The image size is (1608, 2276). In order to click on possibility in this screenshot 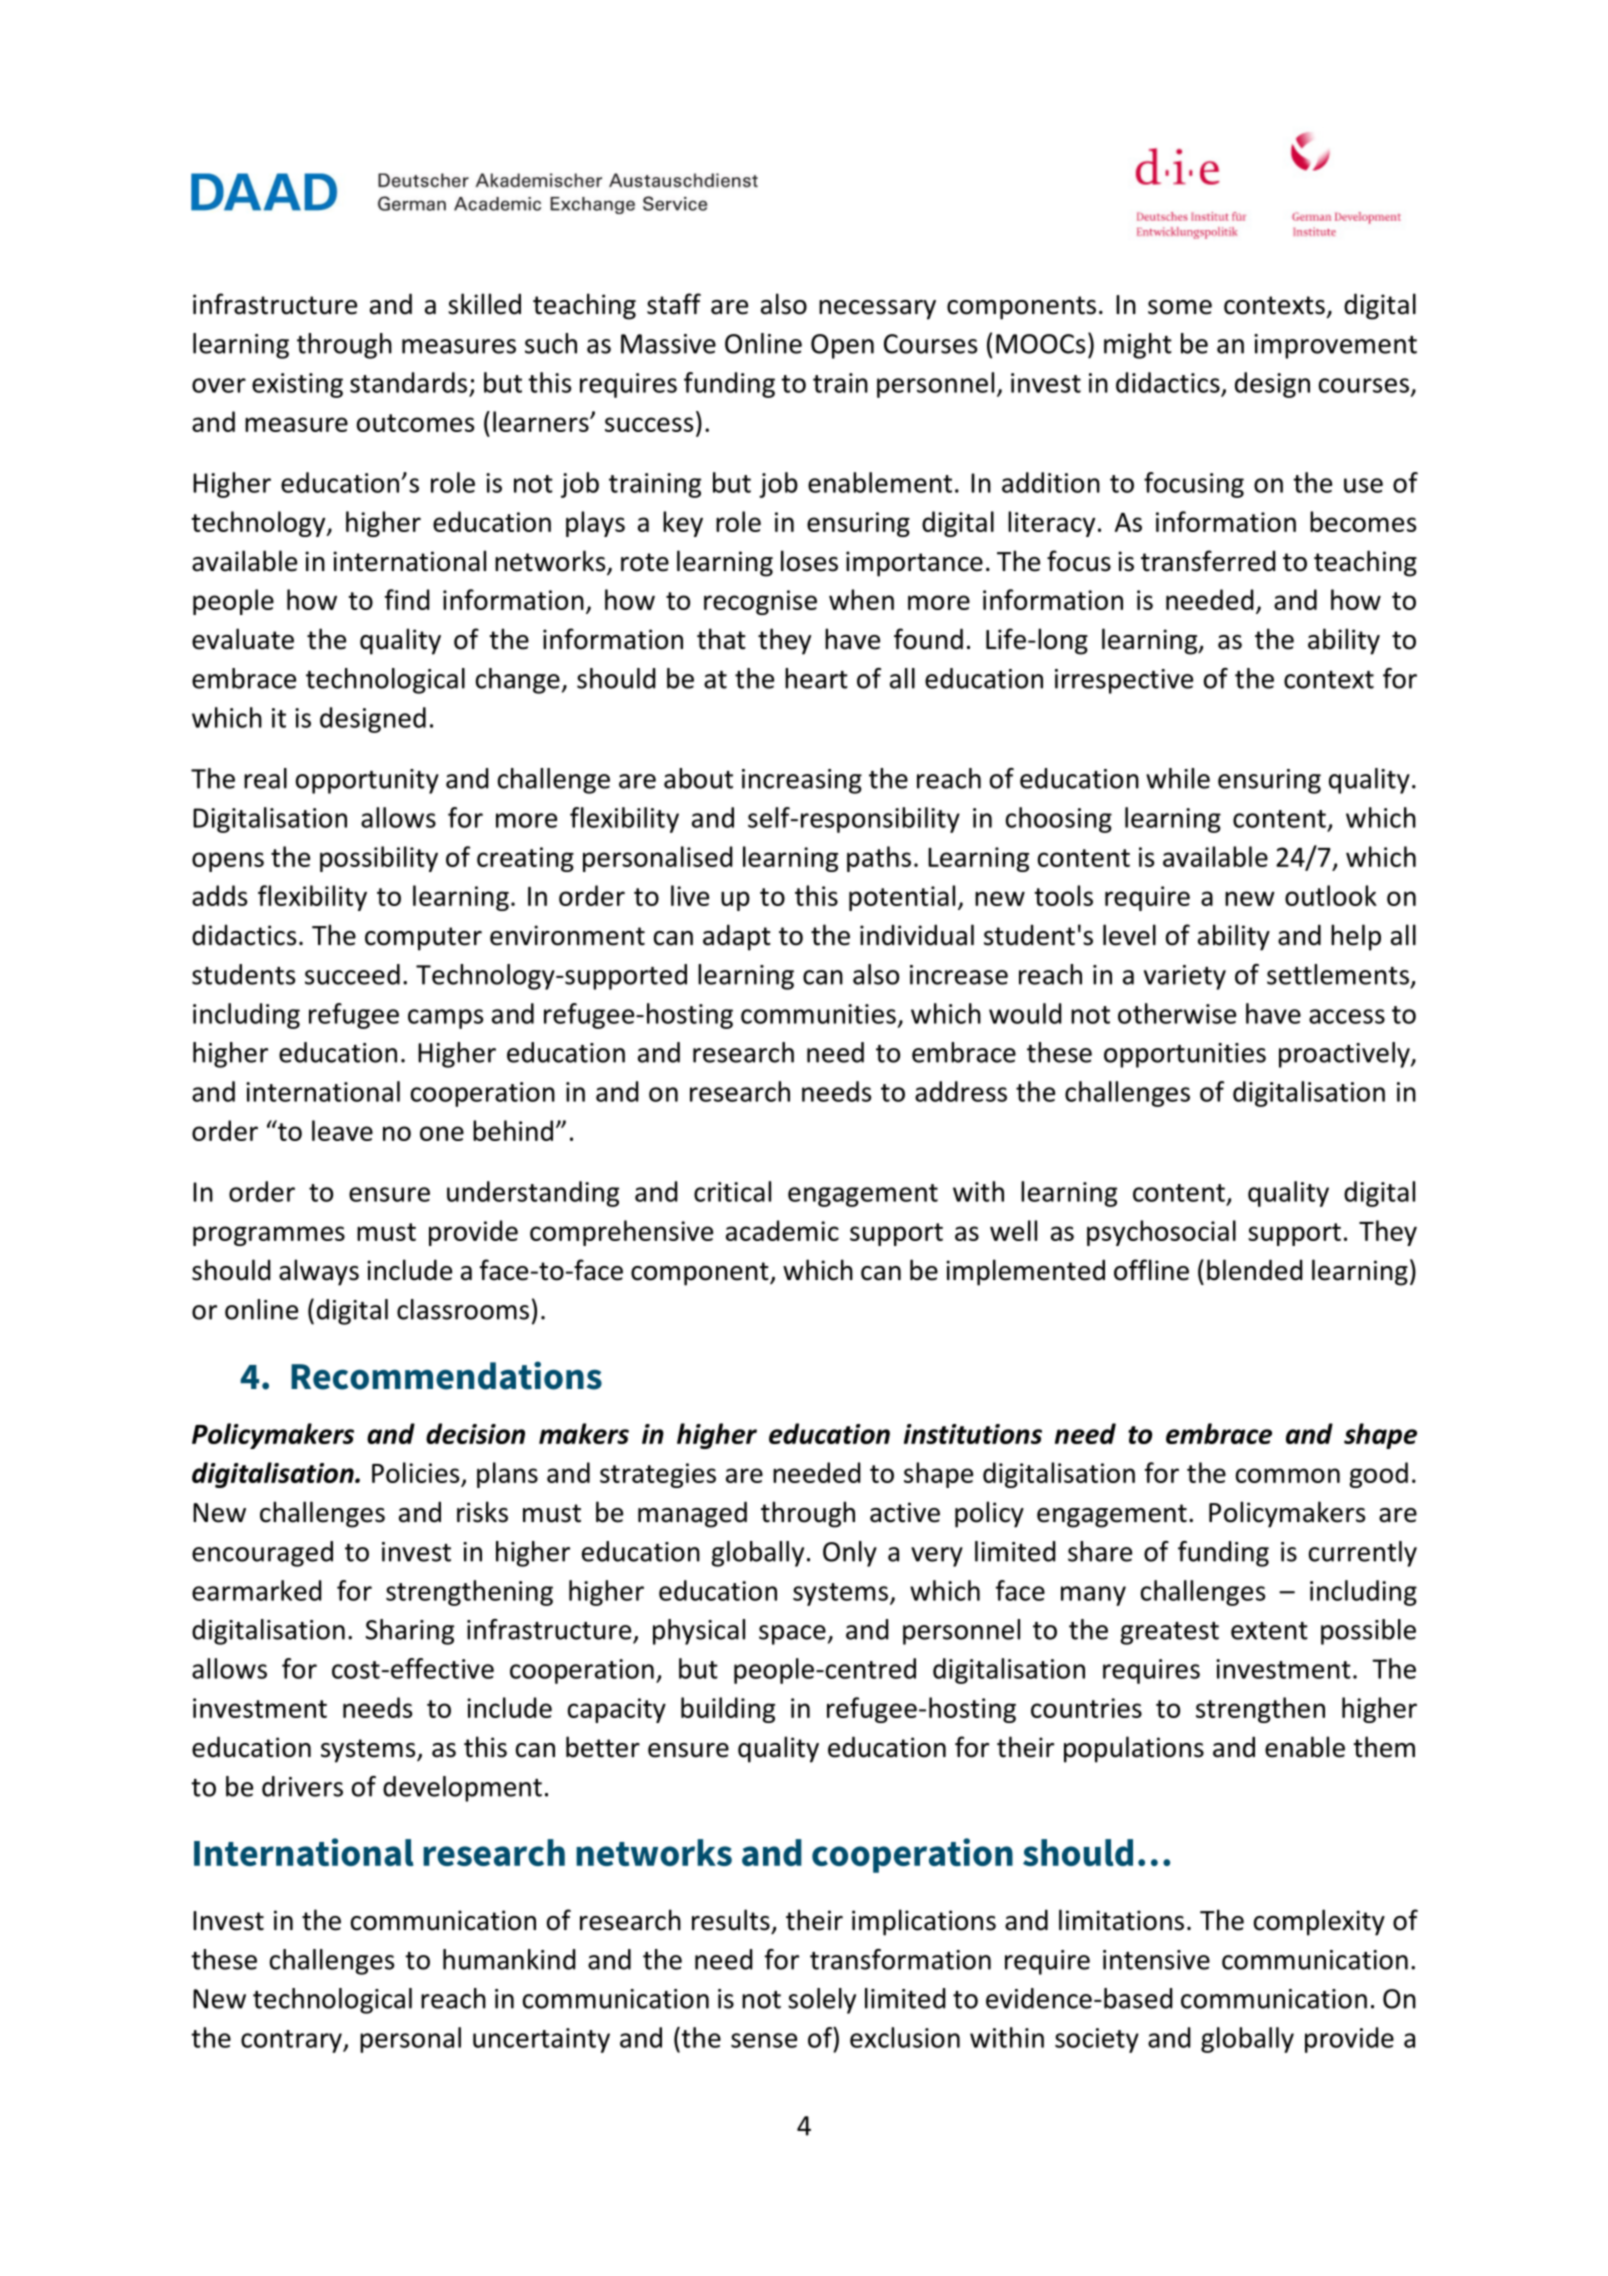, I will do `click(379, 859)`.
